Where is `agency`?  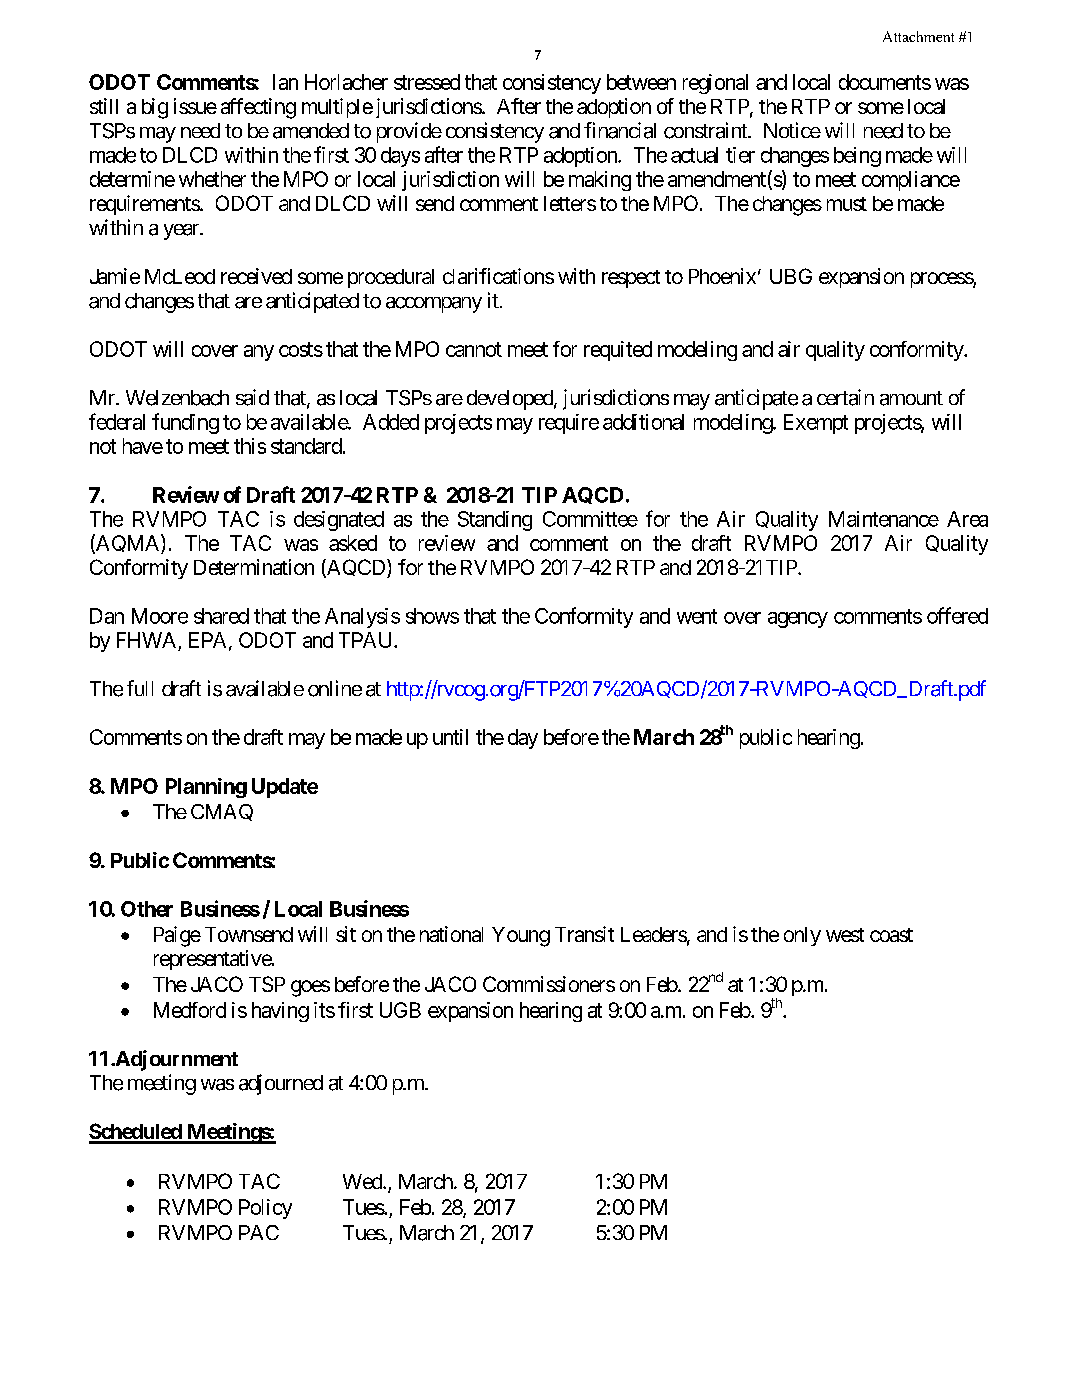
agency is located at coordinates (798, 620).
